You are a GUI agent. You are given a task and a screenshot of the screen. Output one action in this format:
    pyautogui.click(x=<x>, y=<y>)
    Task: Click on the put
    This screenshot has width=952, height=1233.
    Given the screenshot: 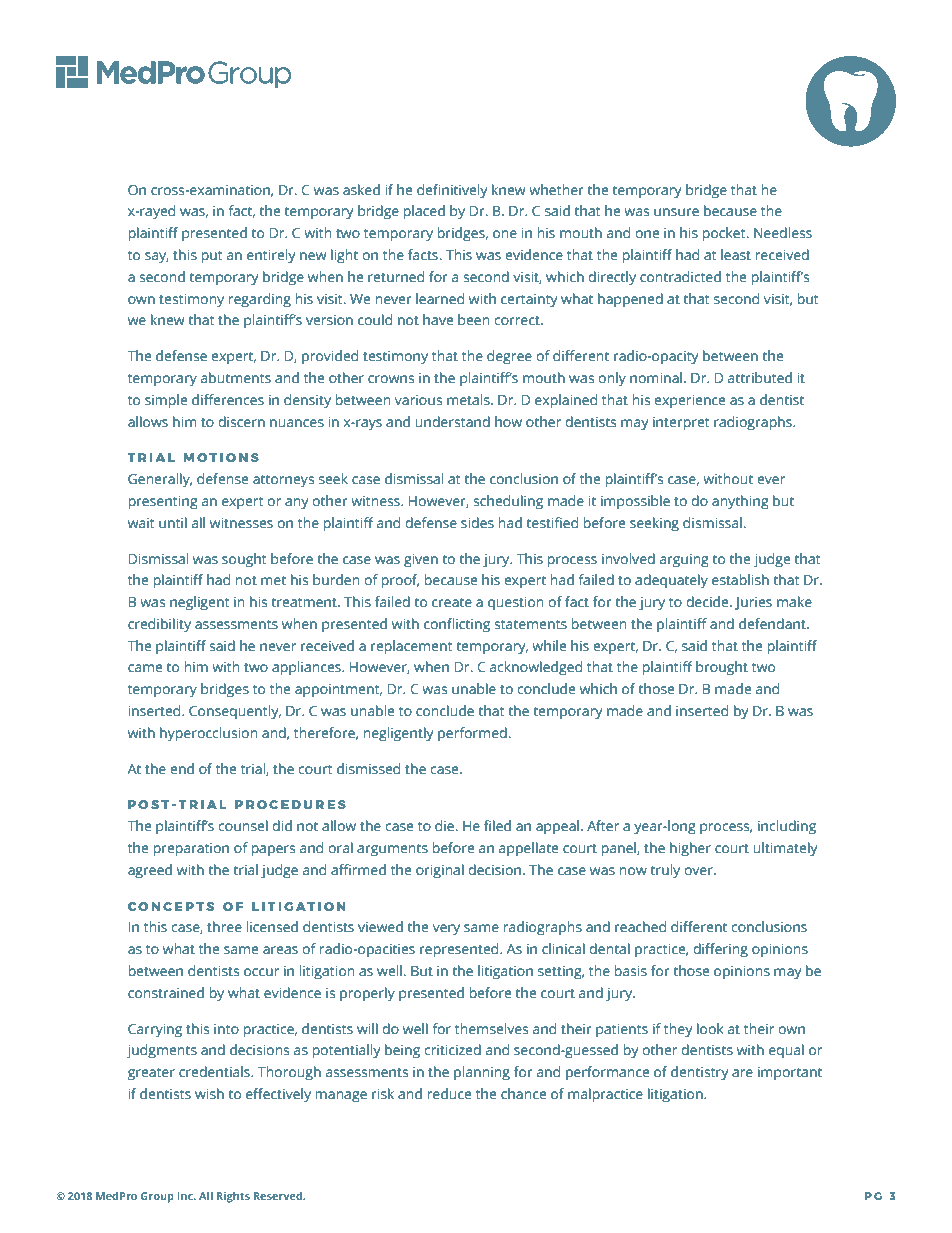 What is the action you would take?
    pyautogui.click(x=212, y=257)
